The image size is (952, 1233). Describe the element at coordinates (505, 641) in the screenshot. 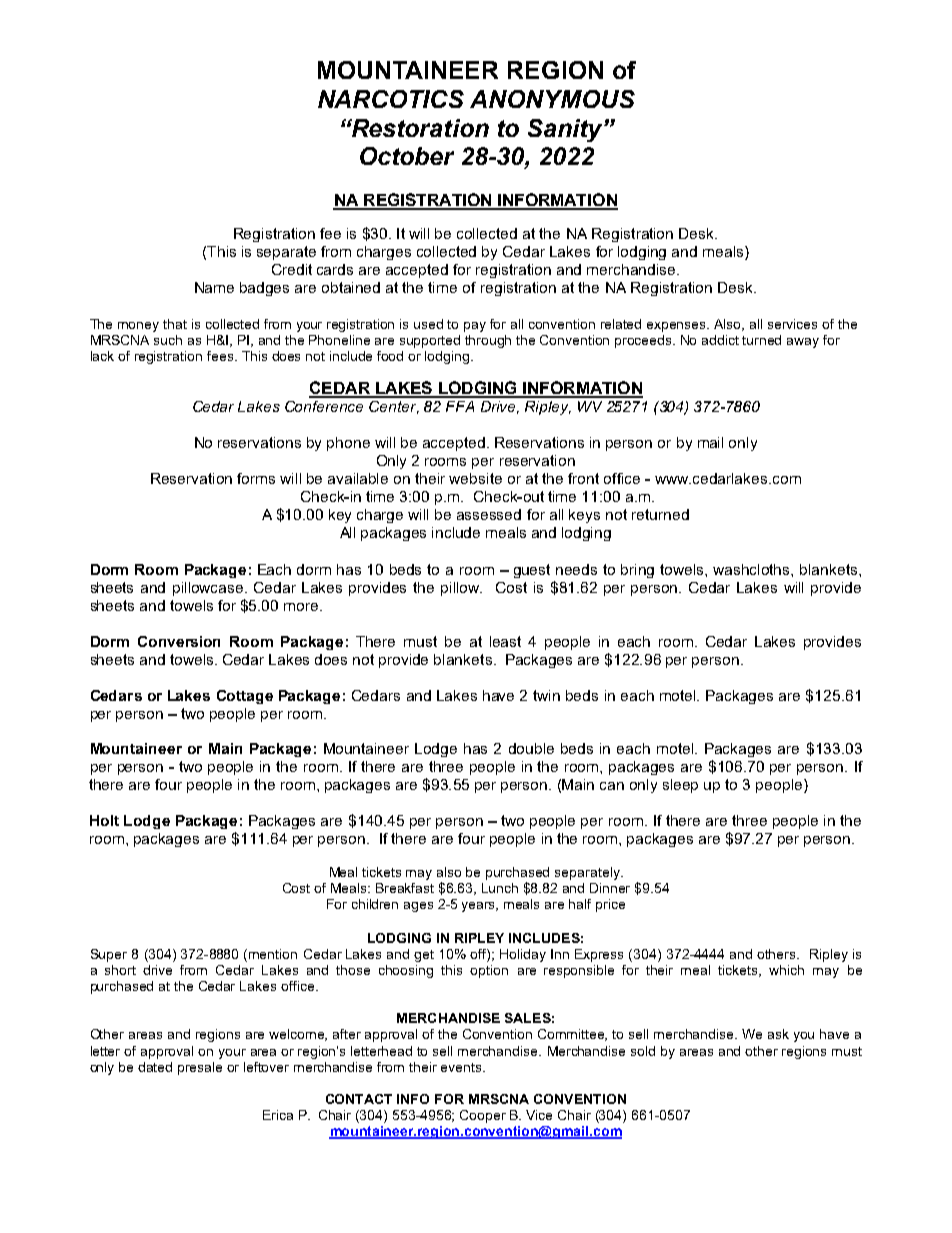

I see `least` at that location.
